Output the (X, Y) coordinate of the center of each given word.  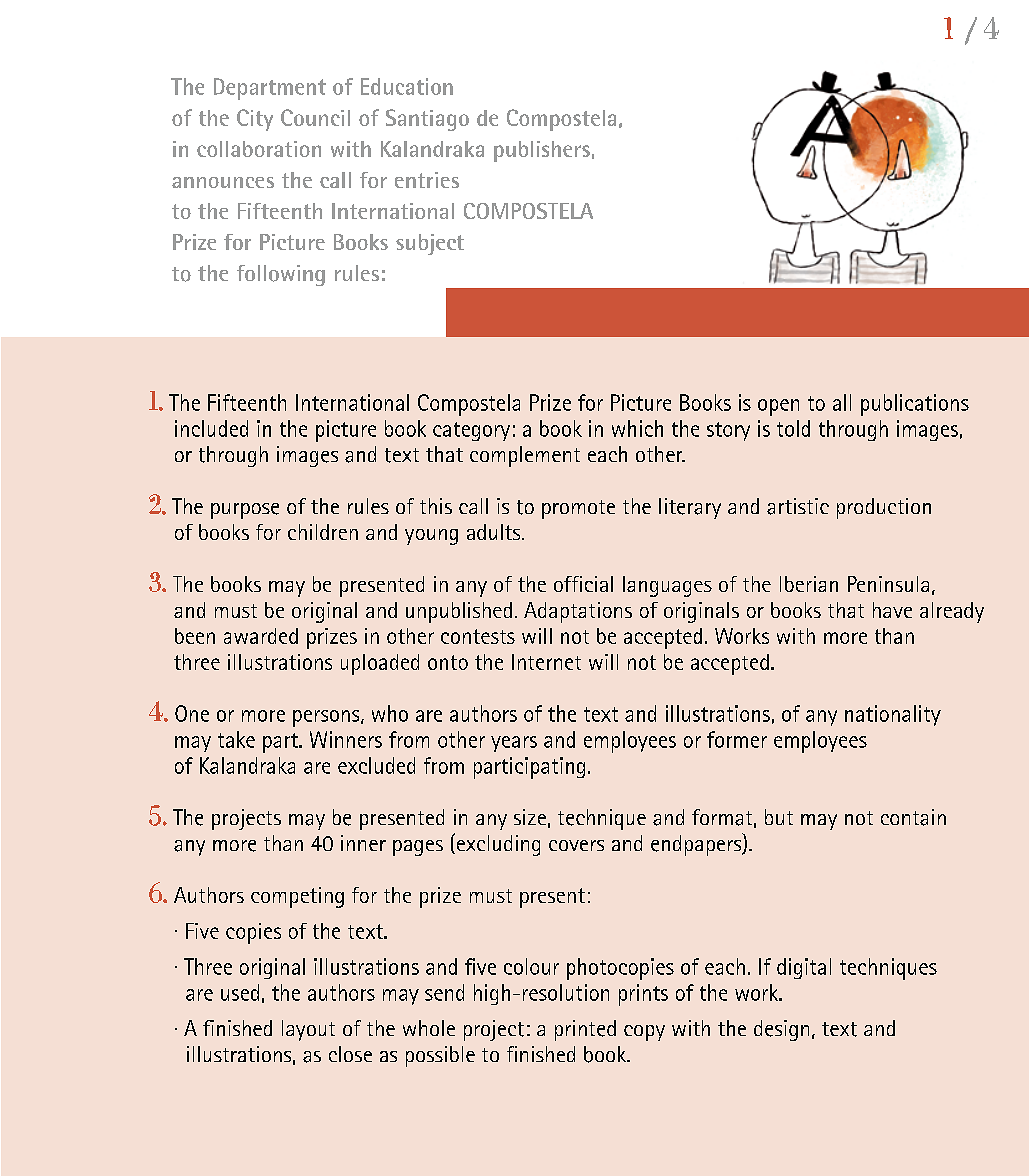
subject (430, 244)
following (281, 275)
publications (915, 405)
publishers (542, 151)
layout (308, 1030)
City (255, 120)
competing (297, 897)
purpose (245, 511)
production (884, 508)
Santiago (427, 120)
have (892, 610)
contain (913, 817)
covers (576, 845)
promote (578, 509)
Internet (546, 662)
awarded (261, 636)
